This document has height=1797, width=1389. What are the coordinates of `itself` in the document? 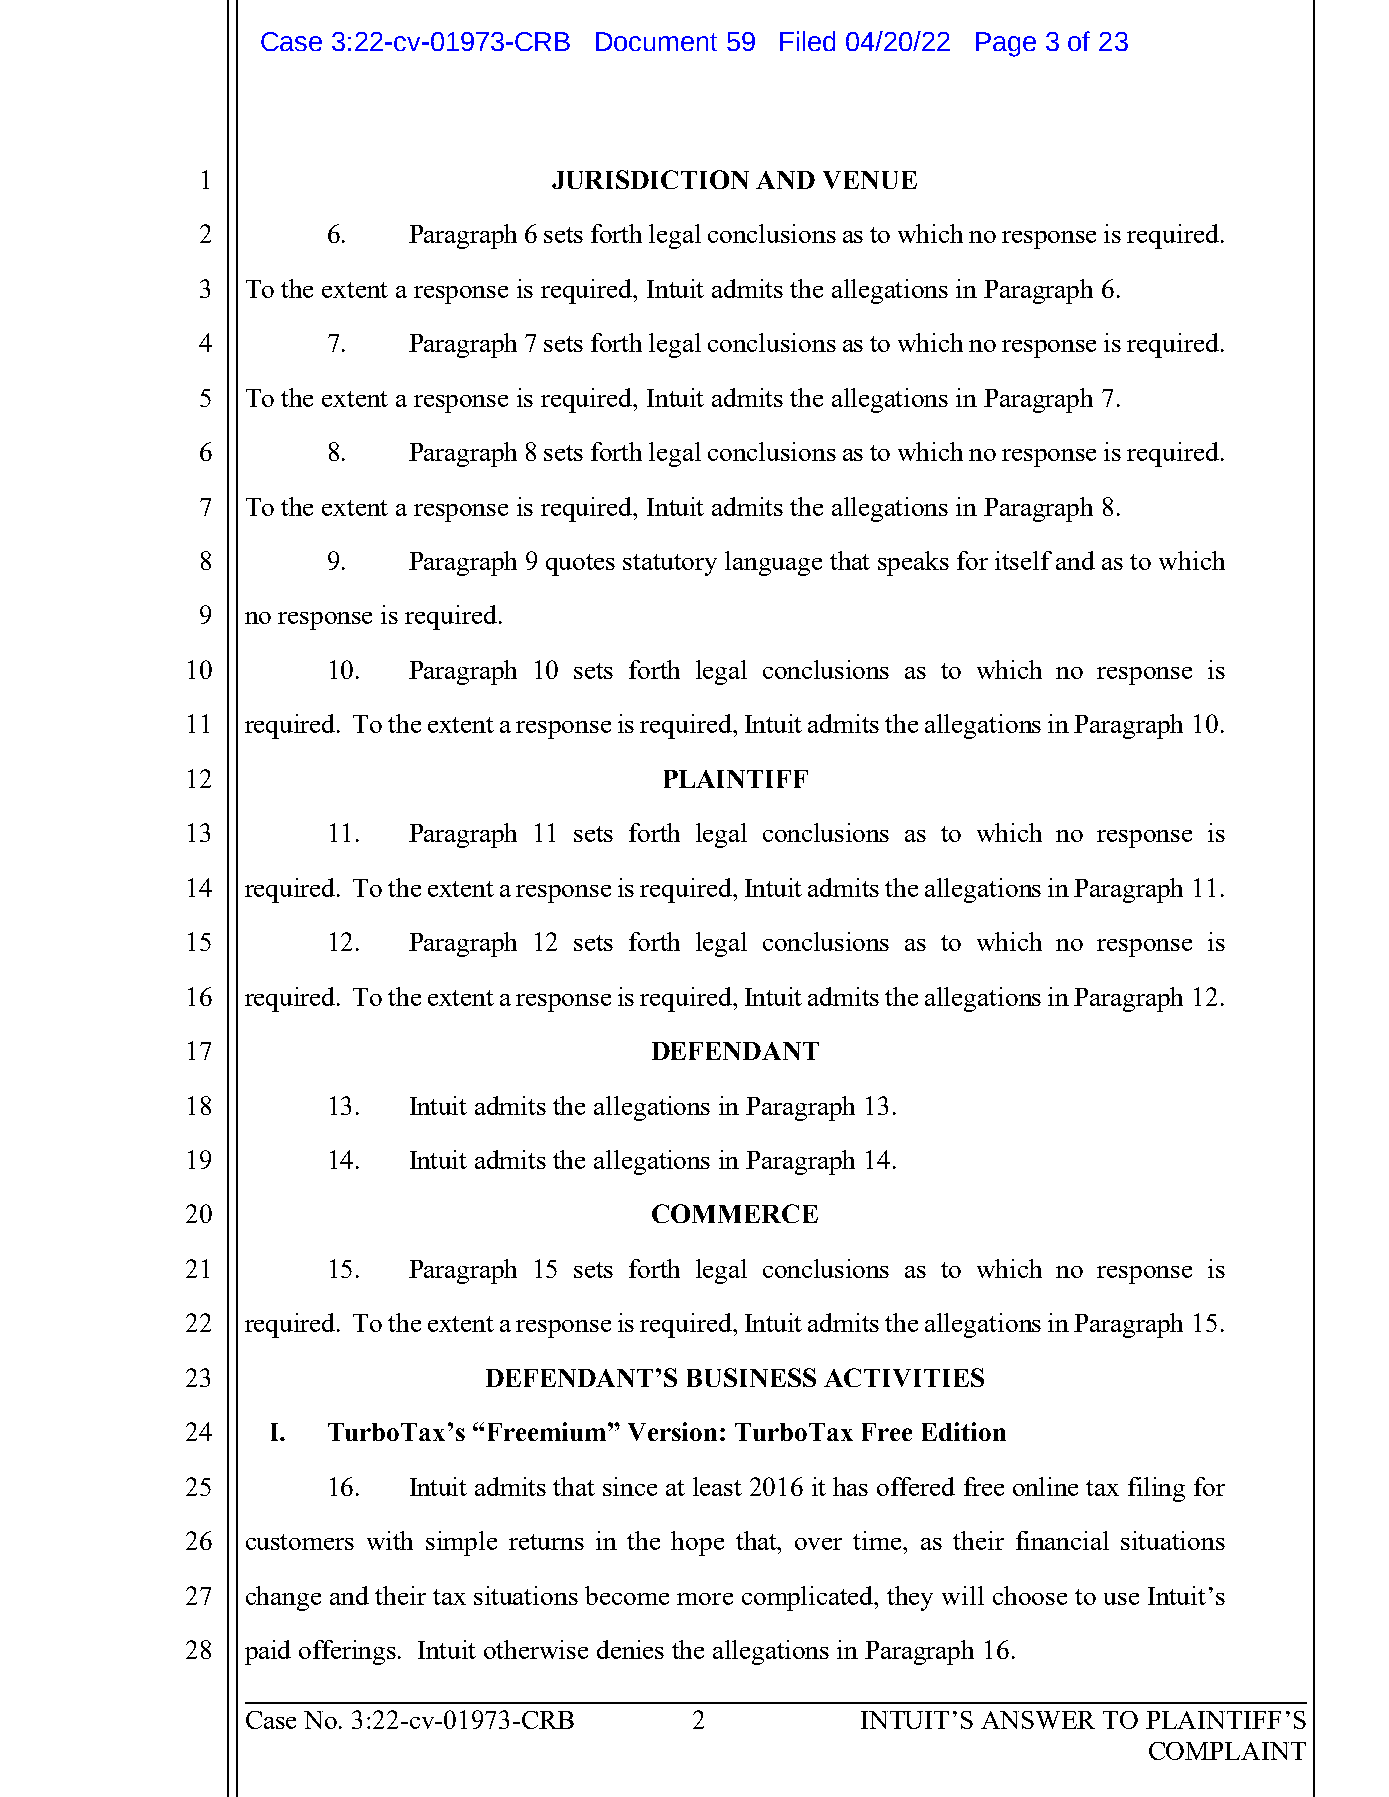 It's located at (1023, 560).
